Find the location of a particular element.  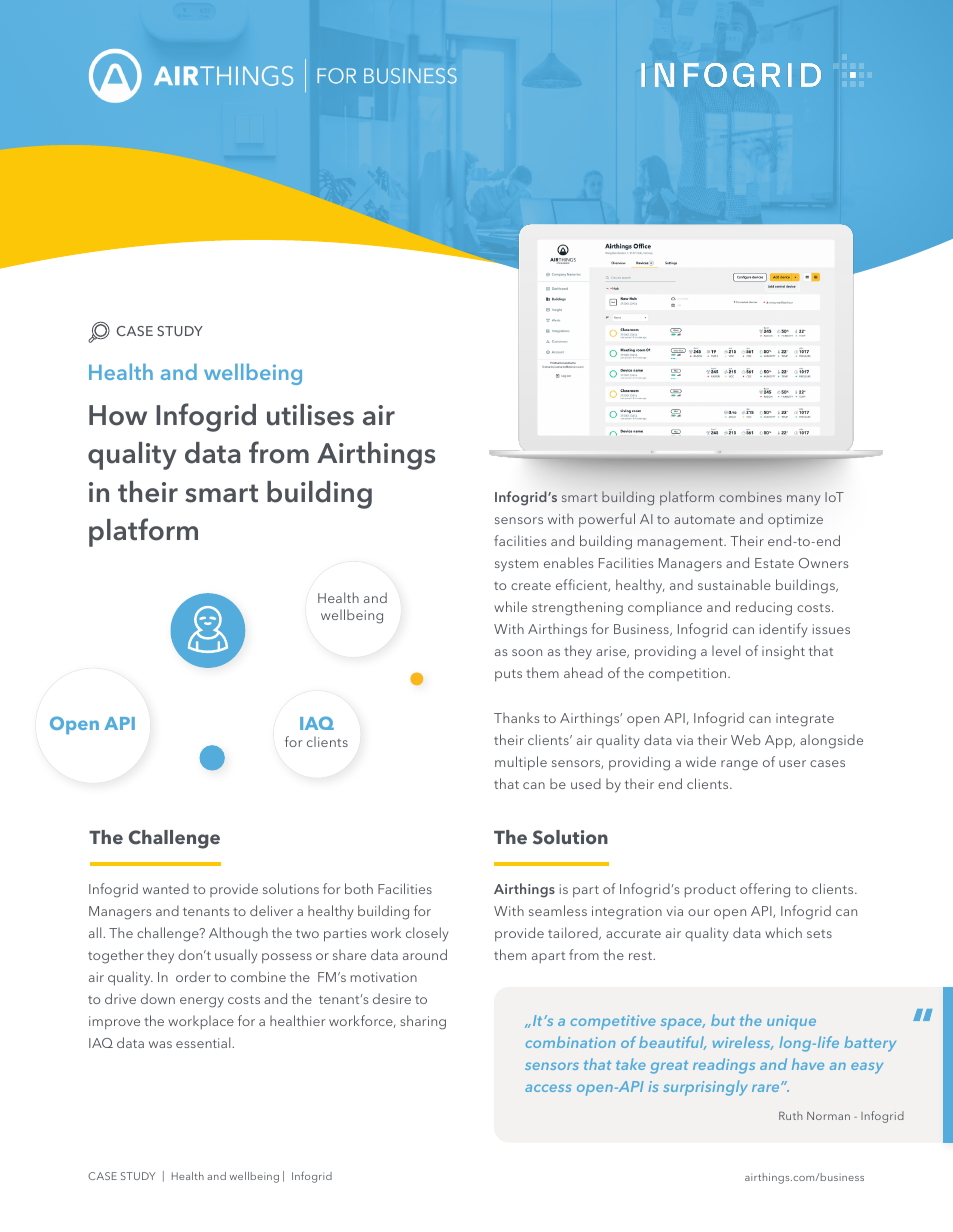

many is located at coordinates (803, 500).
